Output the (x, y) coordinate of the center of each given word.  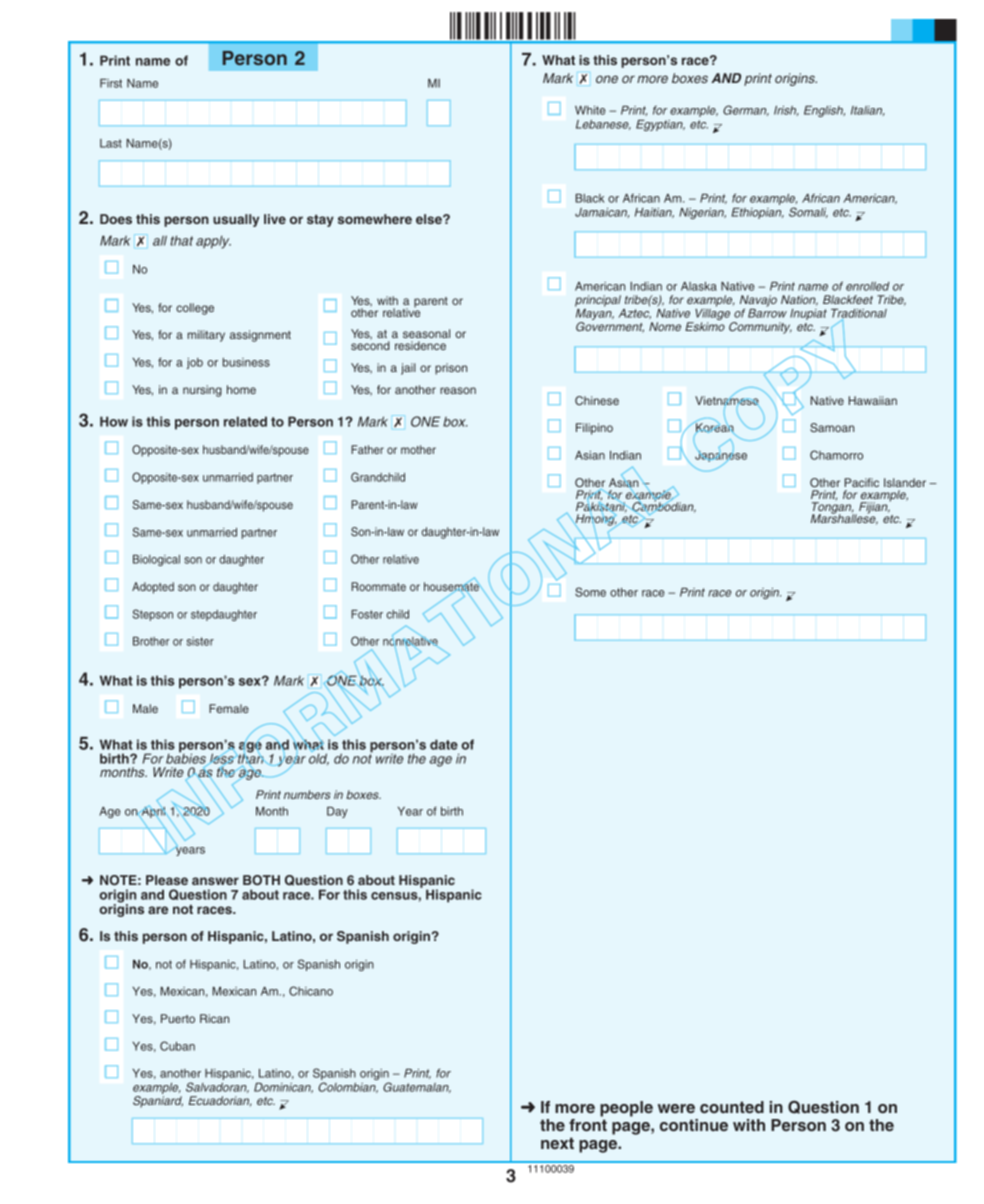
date (444, 744)
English (824, 111)
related (245, 421)
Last (111, 143)
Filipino (594, 429)
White (590, 110)
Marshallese (844, 518)
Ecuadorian (220, 1101)
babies (187, 758)
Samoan (832, 427)
